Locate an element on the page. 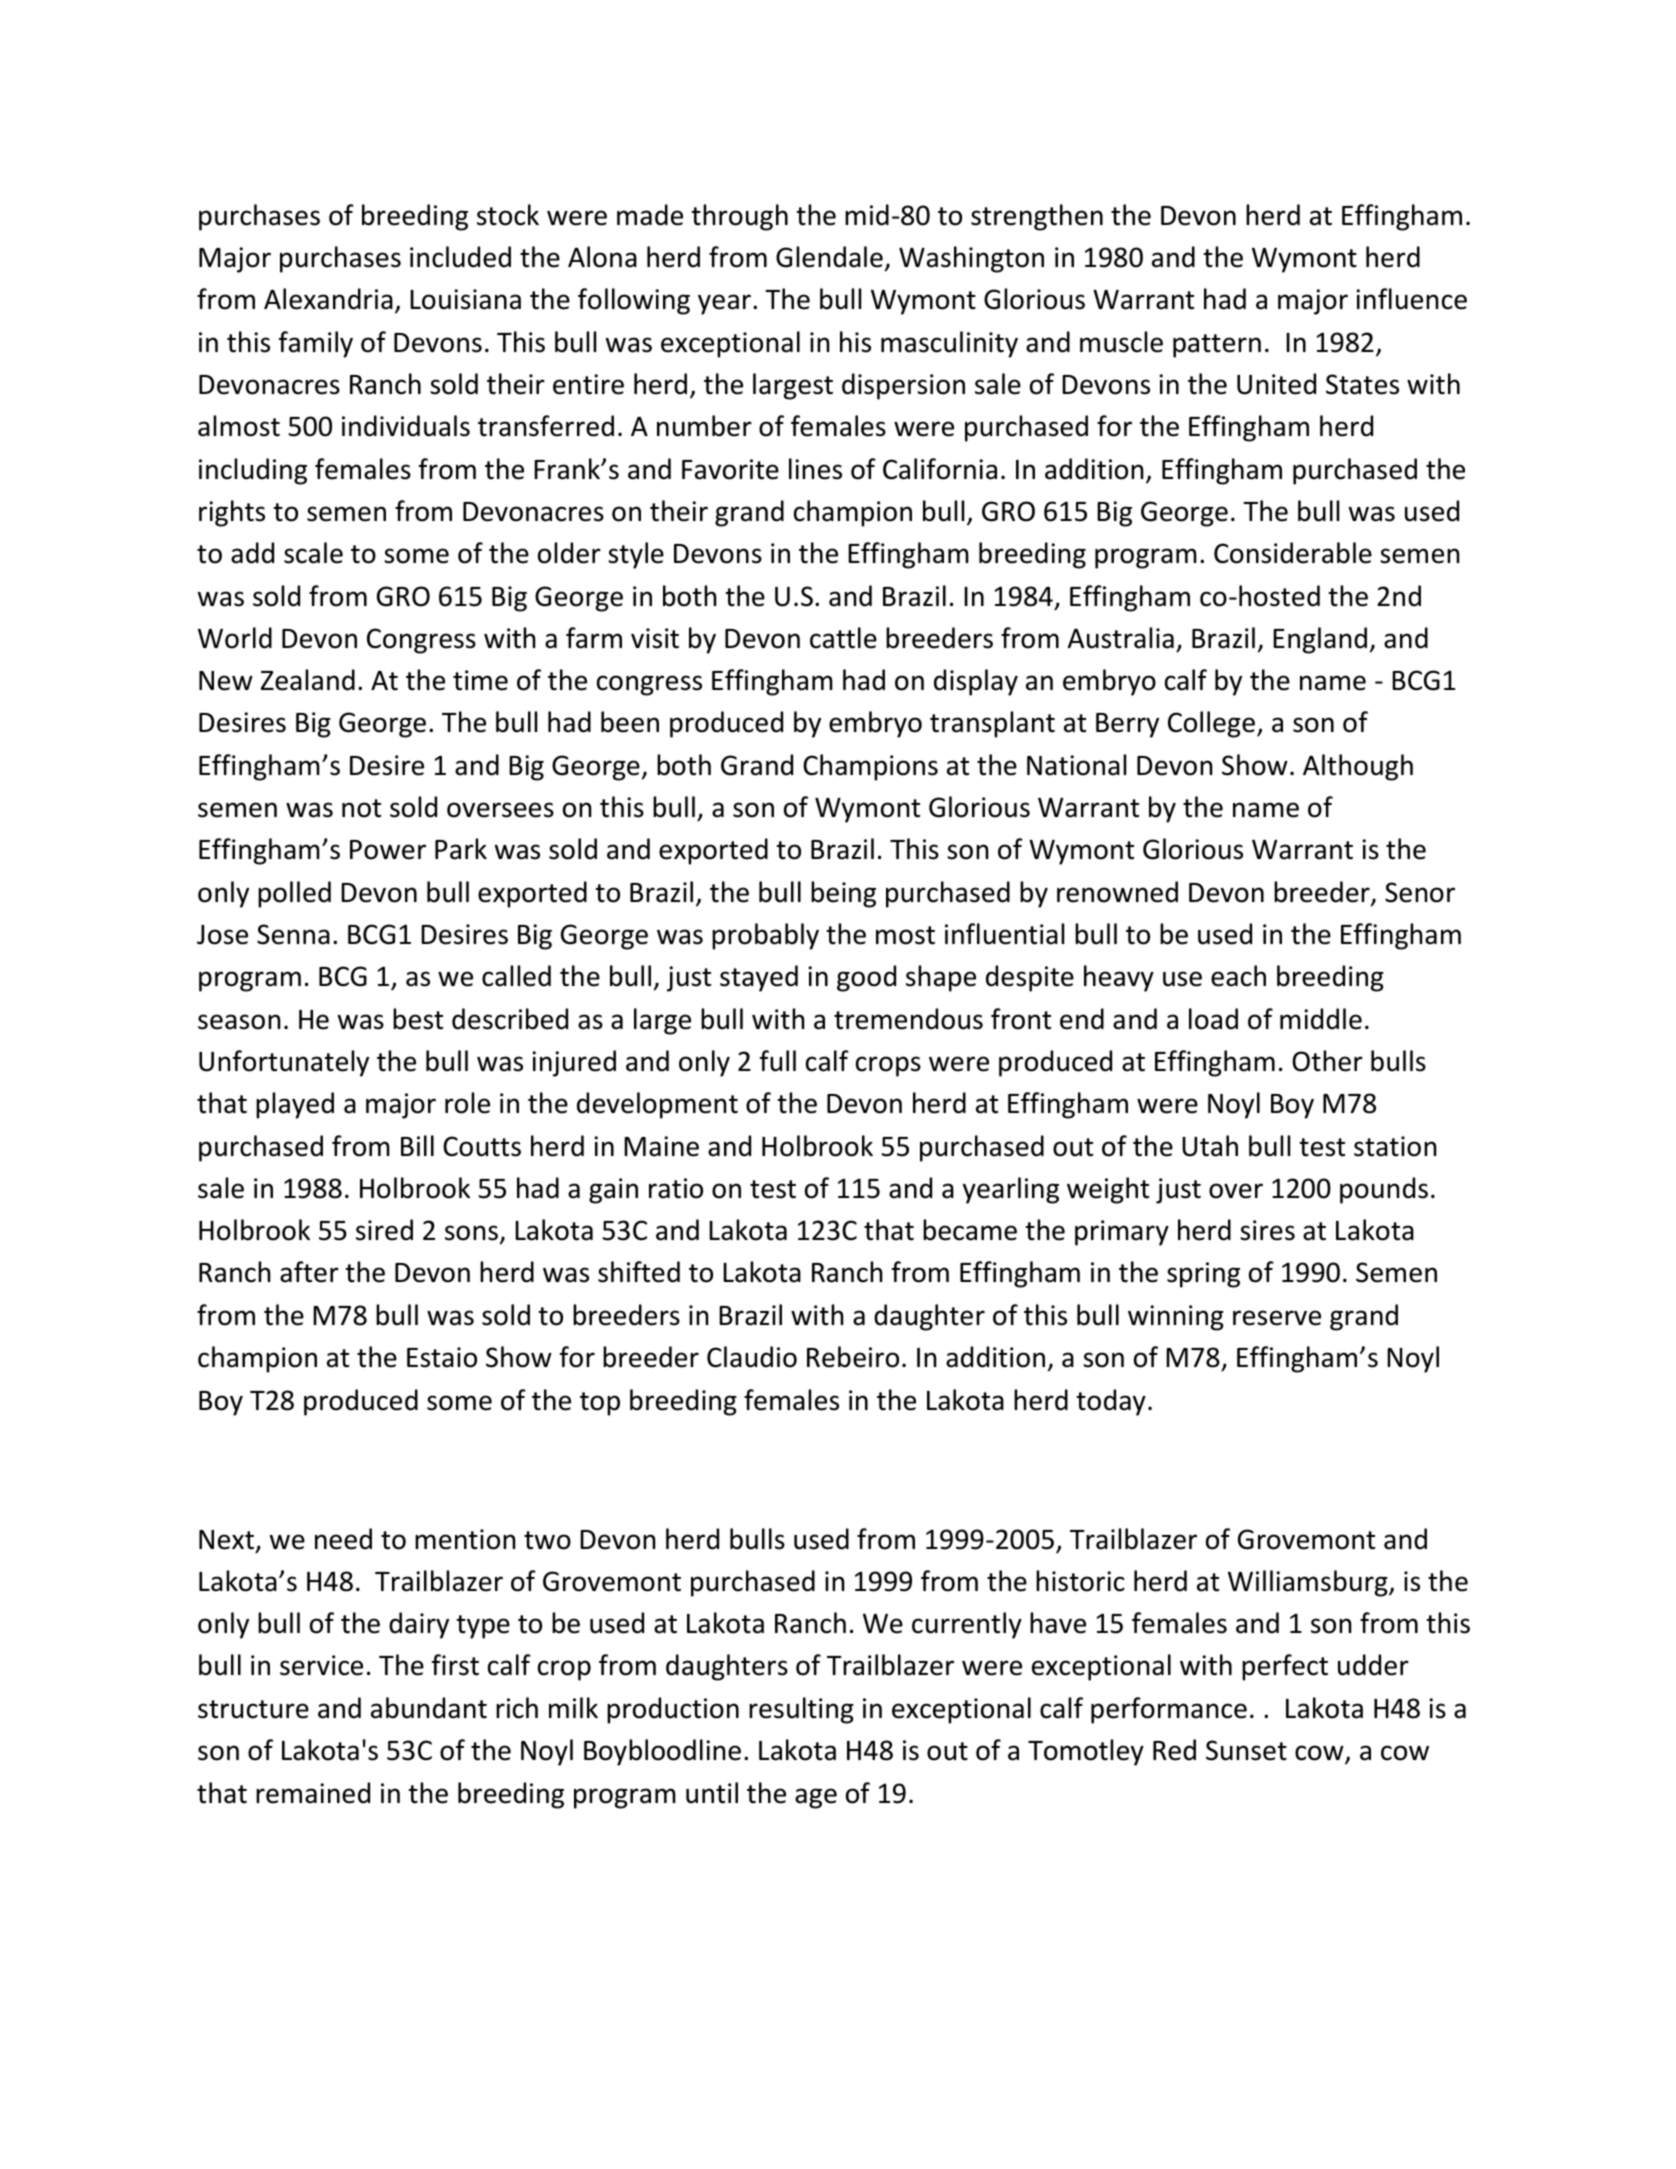  Alexandria is located at coordinates (328, 299).
